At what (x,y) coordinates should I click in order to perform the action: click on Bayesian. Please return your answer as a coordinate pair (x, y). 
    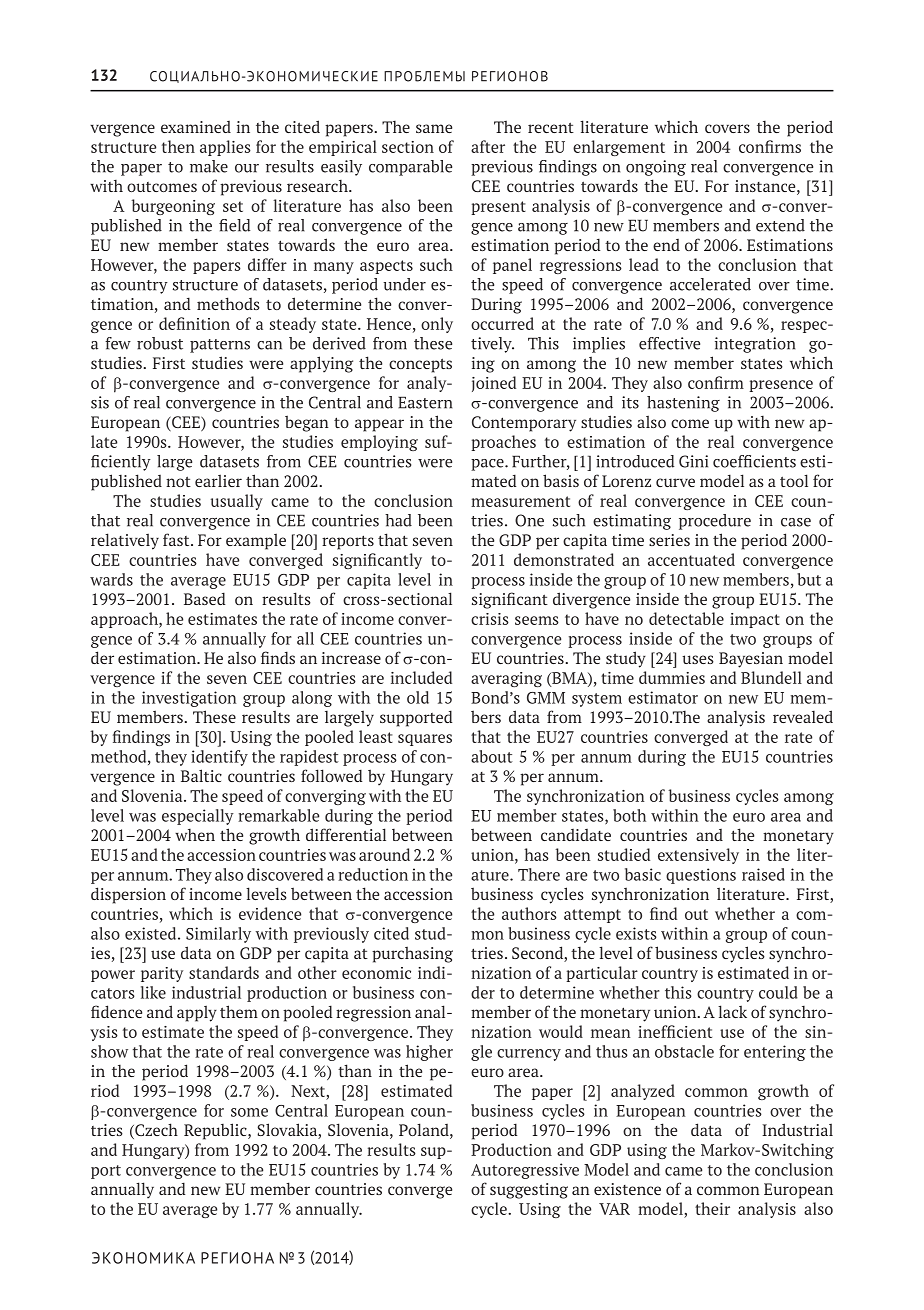
    Looking at the image, I should click on (751, 660).
